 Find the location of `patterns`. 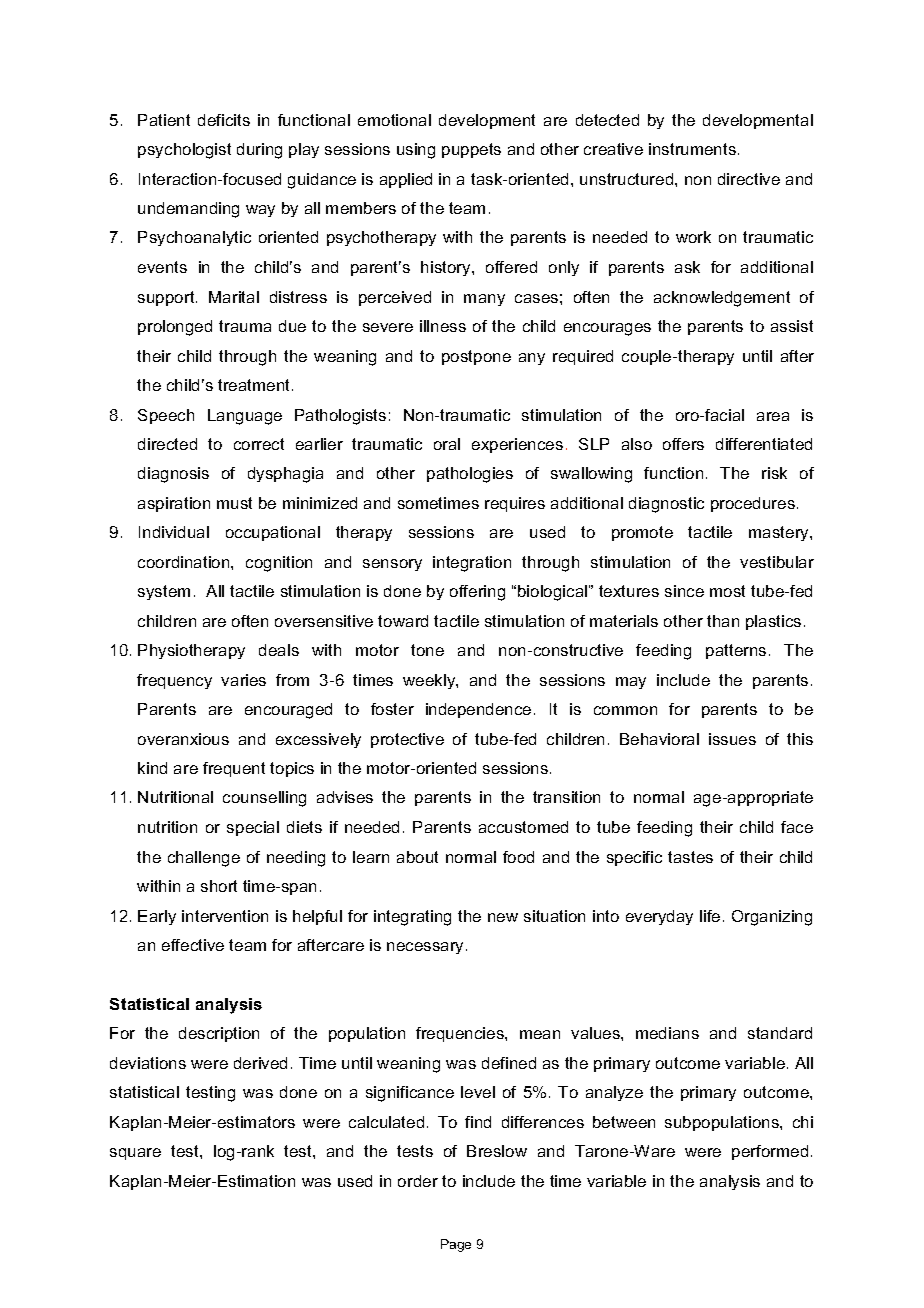

patterns is located at coordinates (736, 651).
